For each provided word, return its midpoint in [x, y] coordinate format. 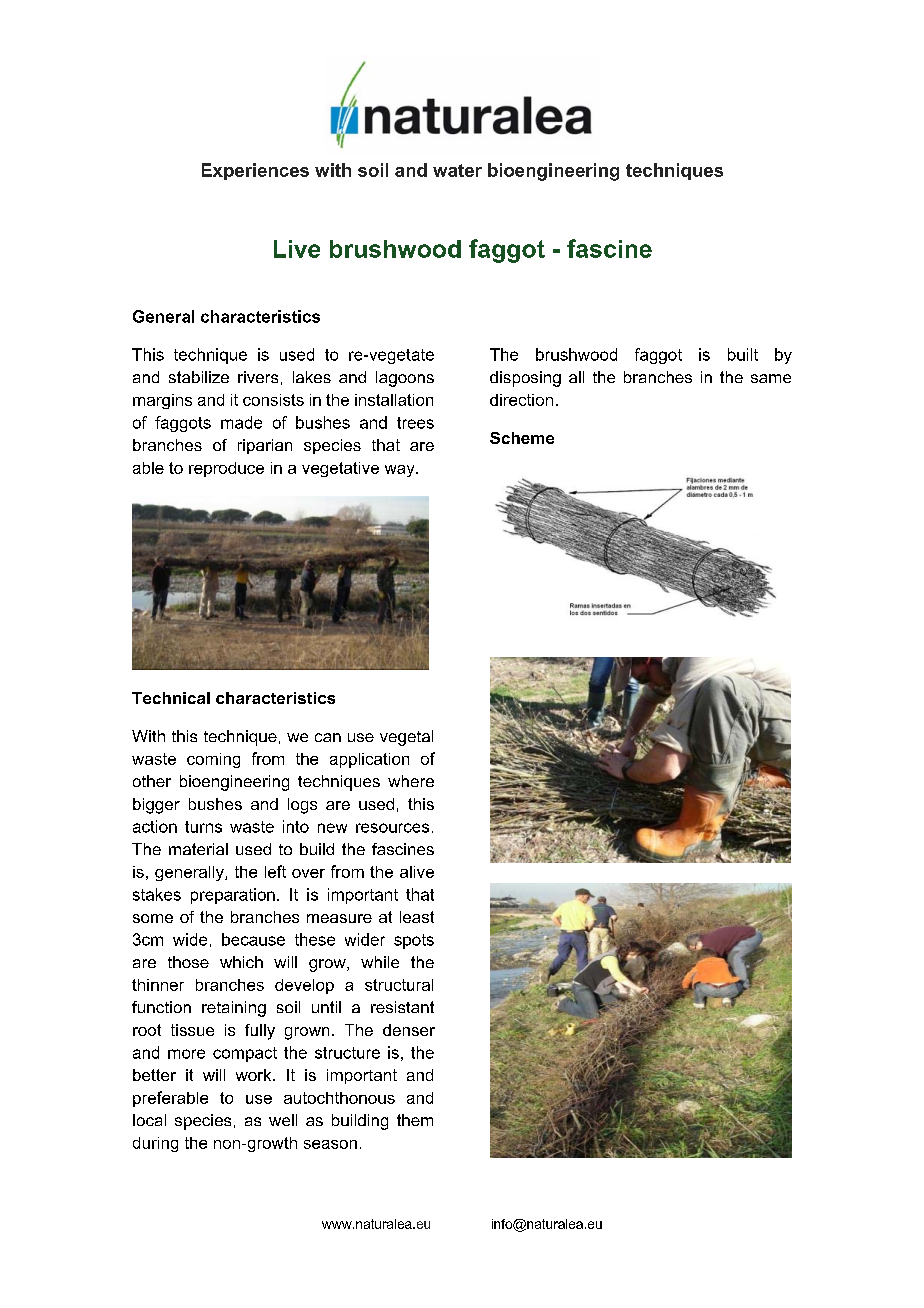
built [743, 354]
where [411, 781]
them [415, 1120]
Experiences [255, 171]
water [457, 170]
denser [409, 1030]
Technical [171, 698]
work [255, 1075]
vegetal [406, 738]
